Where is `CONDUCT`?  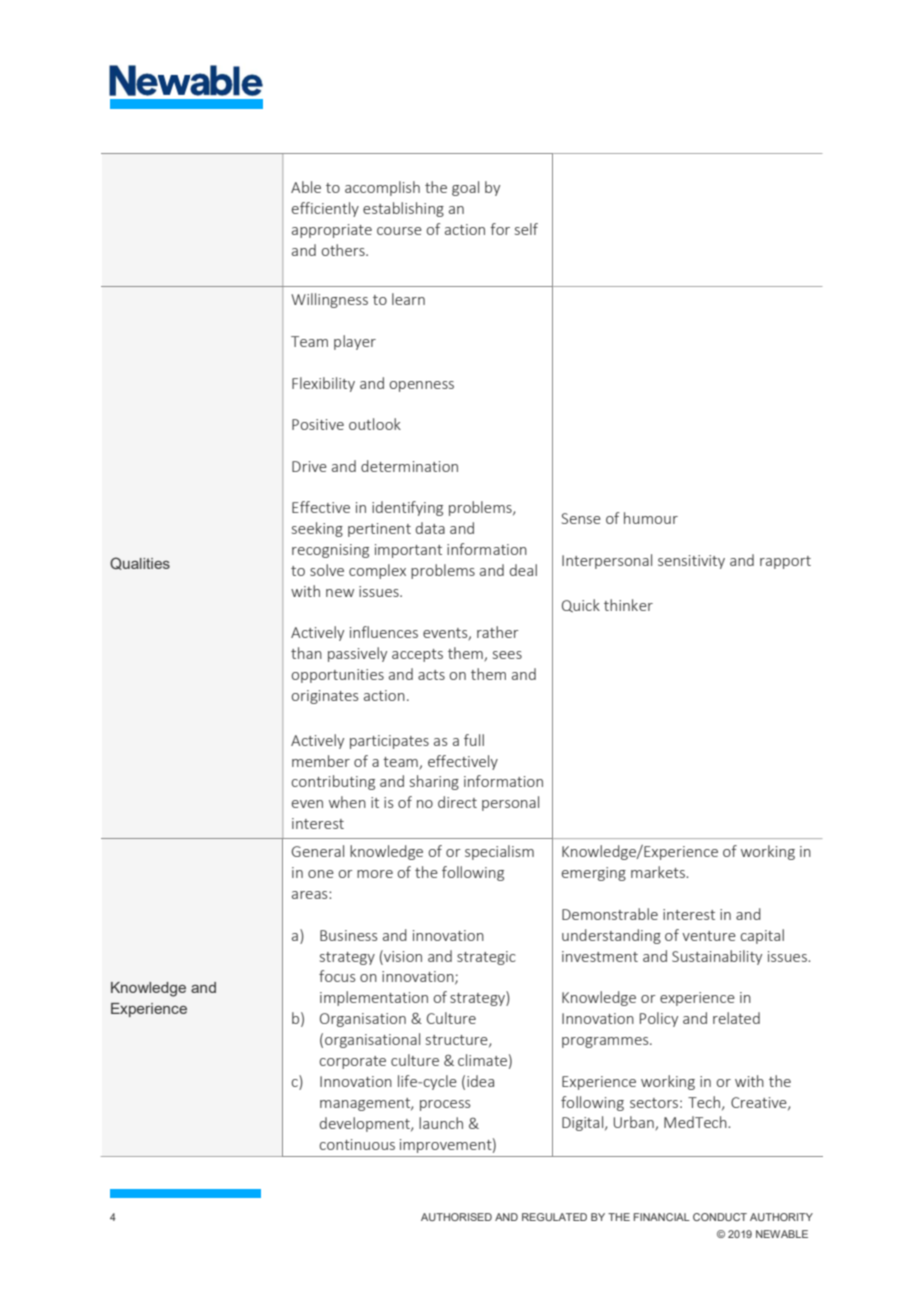
CONDUCT is located at coordinates (720, 1217).
